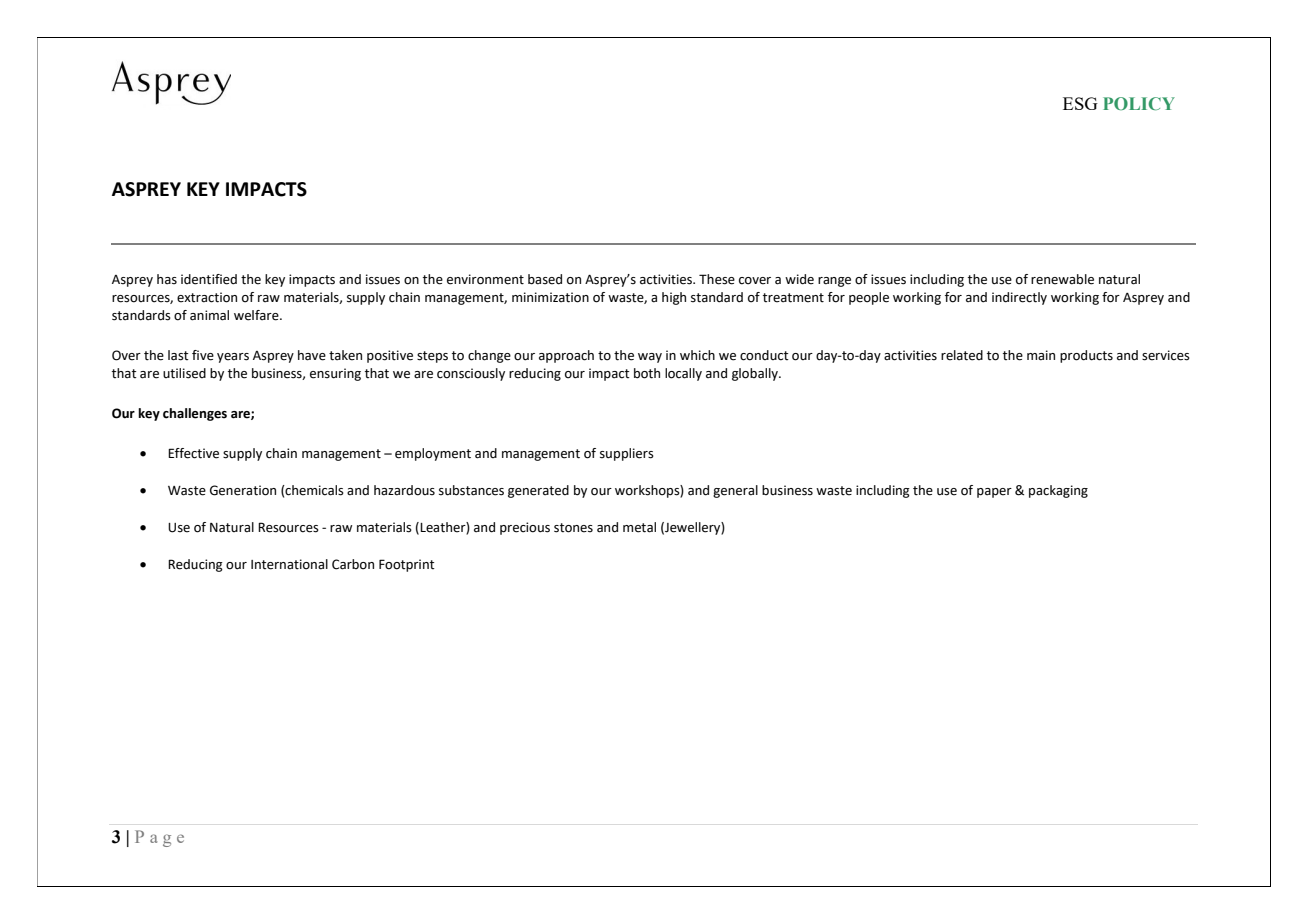  What do you see at coordinates (639, 527) in the document?
I see `metal` at bounding box center [639, 527].
